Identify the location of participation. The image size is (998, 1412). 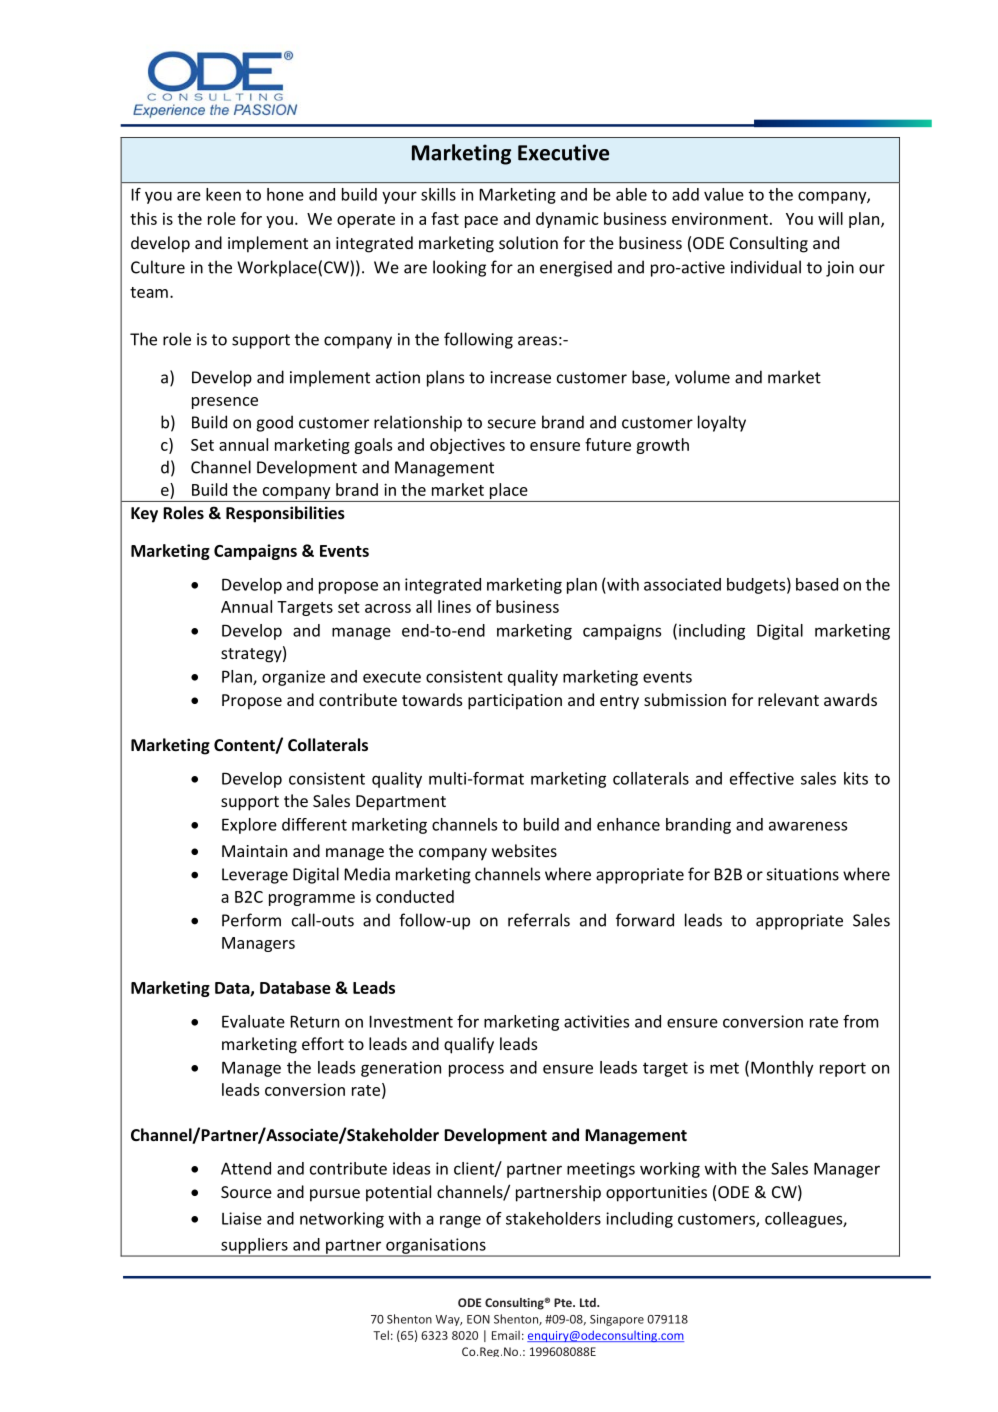
(515, 702).
